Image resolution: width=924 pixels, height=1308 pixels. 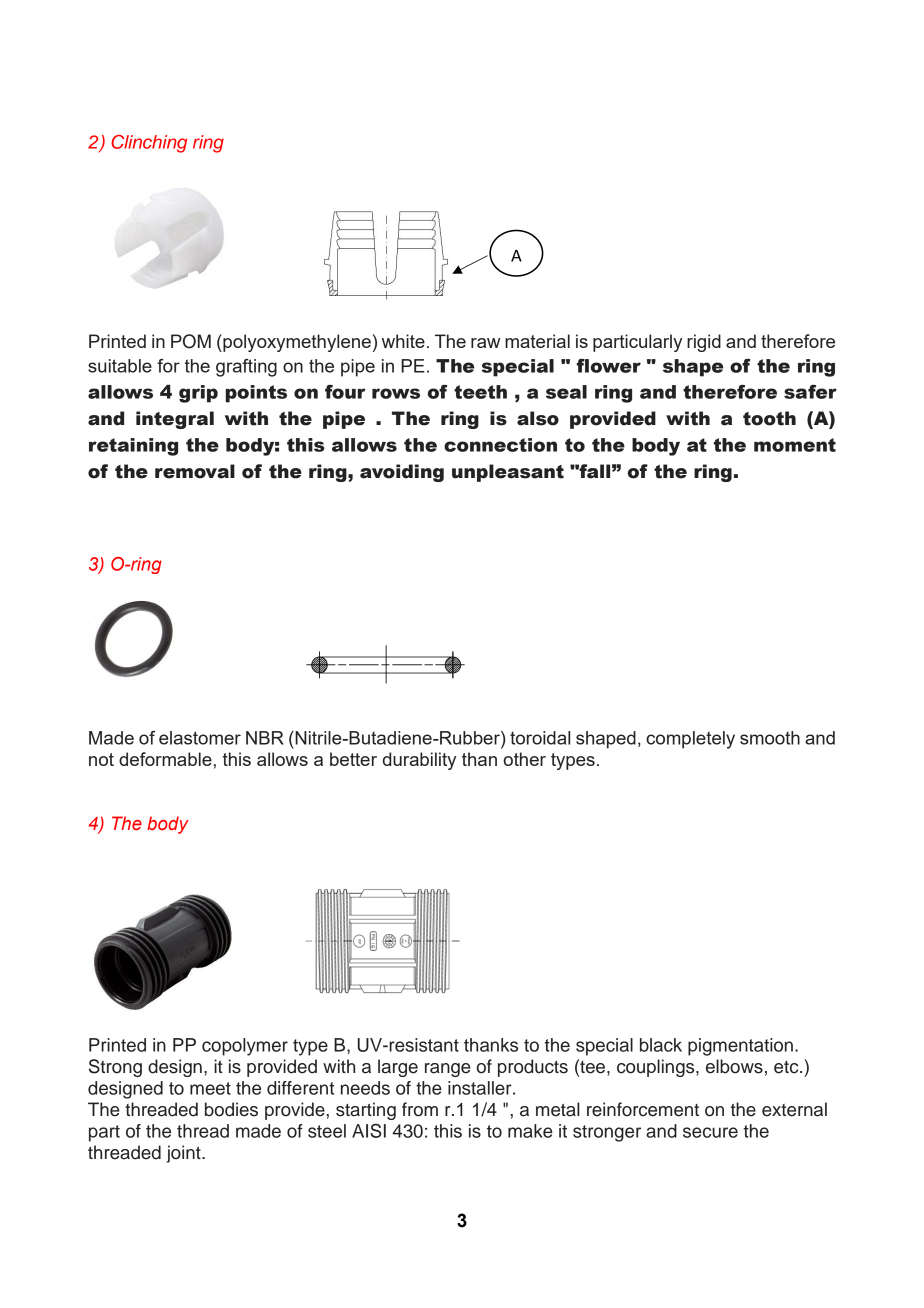 What do you see at coordinates (195, 471) in the page?
I see `removal` at bounding box center [195, 471].
